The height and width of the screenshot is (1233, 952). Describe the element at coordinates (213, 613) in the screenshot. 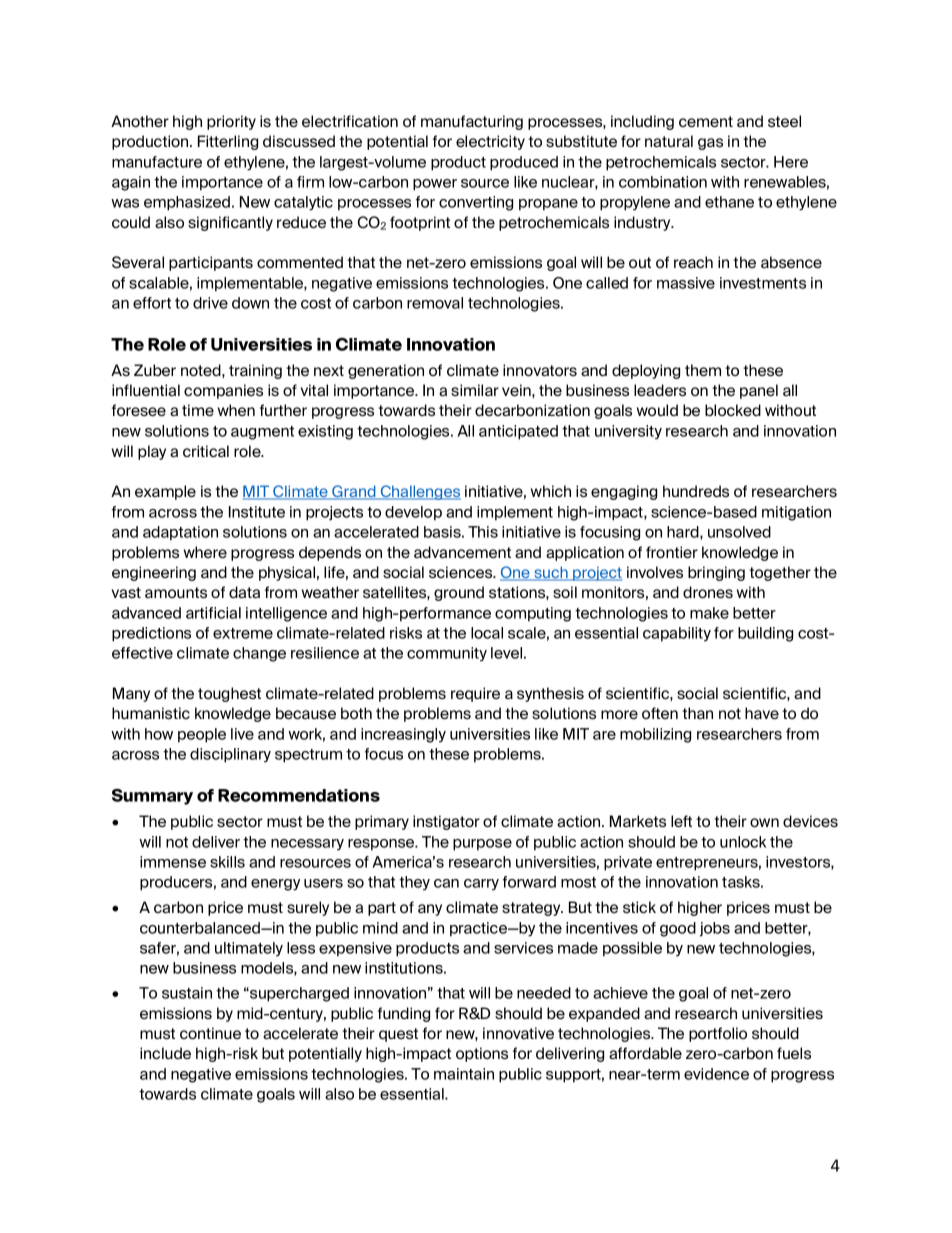

I see `artificial` at that location.
